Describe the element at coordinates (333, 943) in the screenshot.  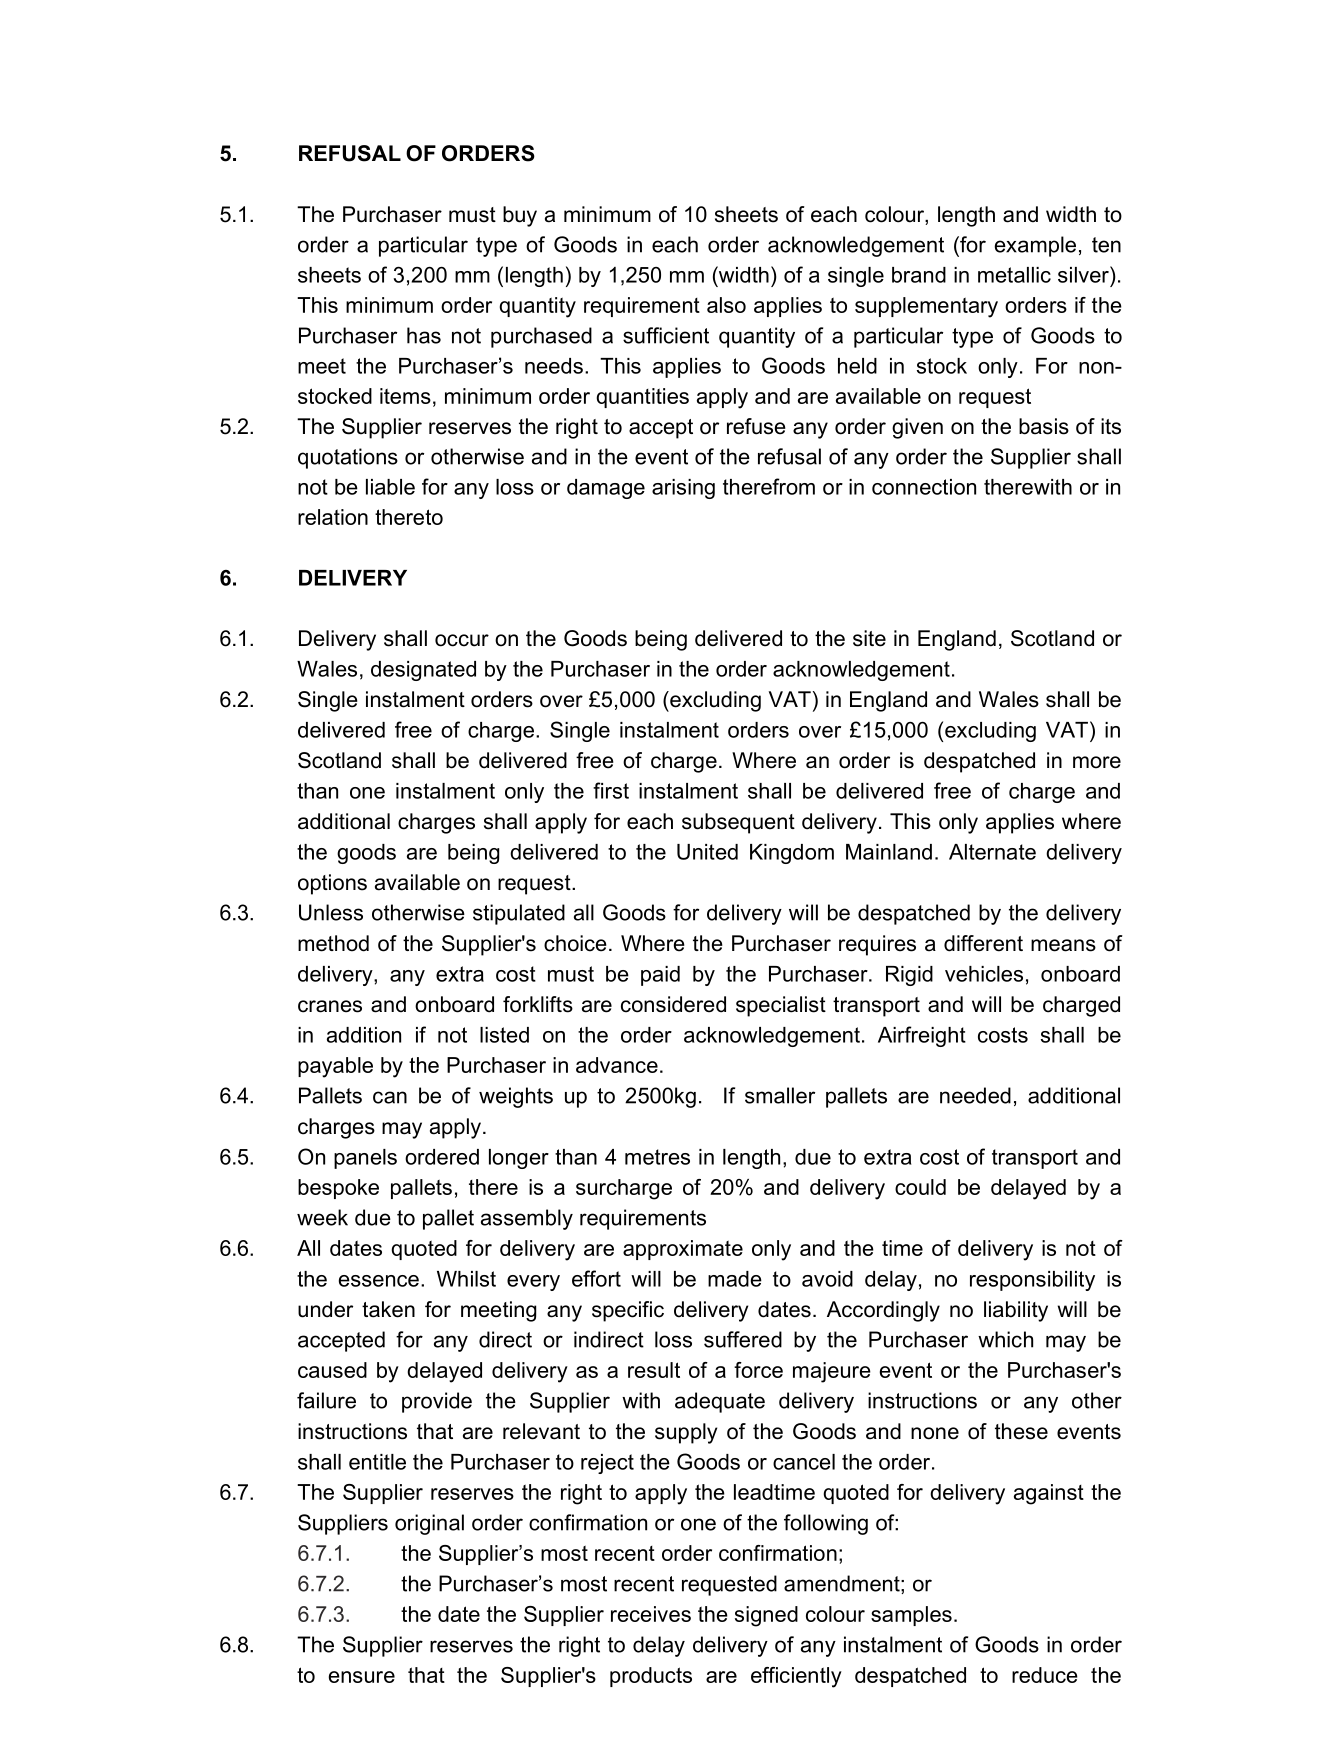
I see `method` at that location.
